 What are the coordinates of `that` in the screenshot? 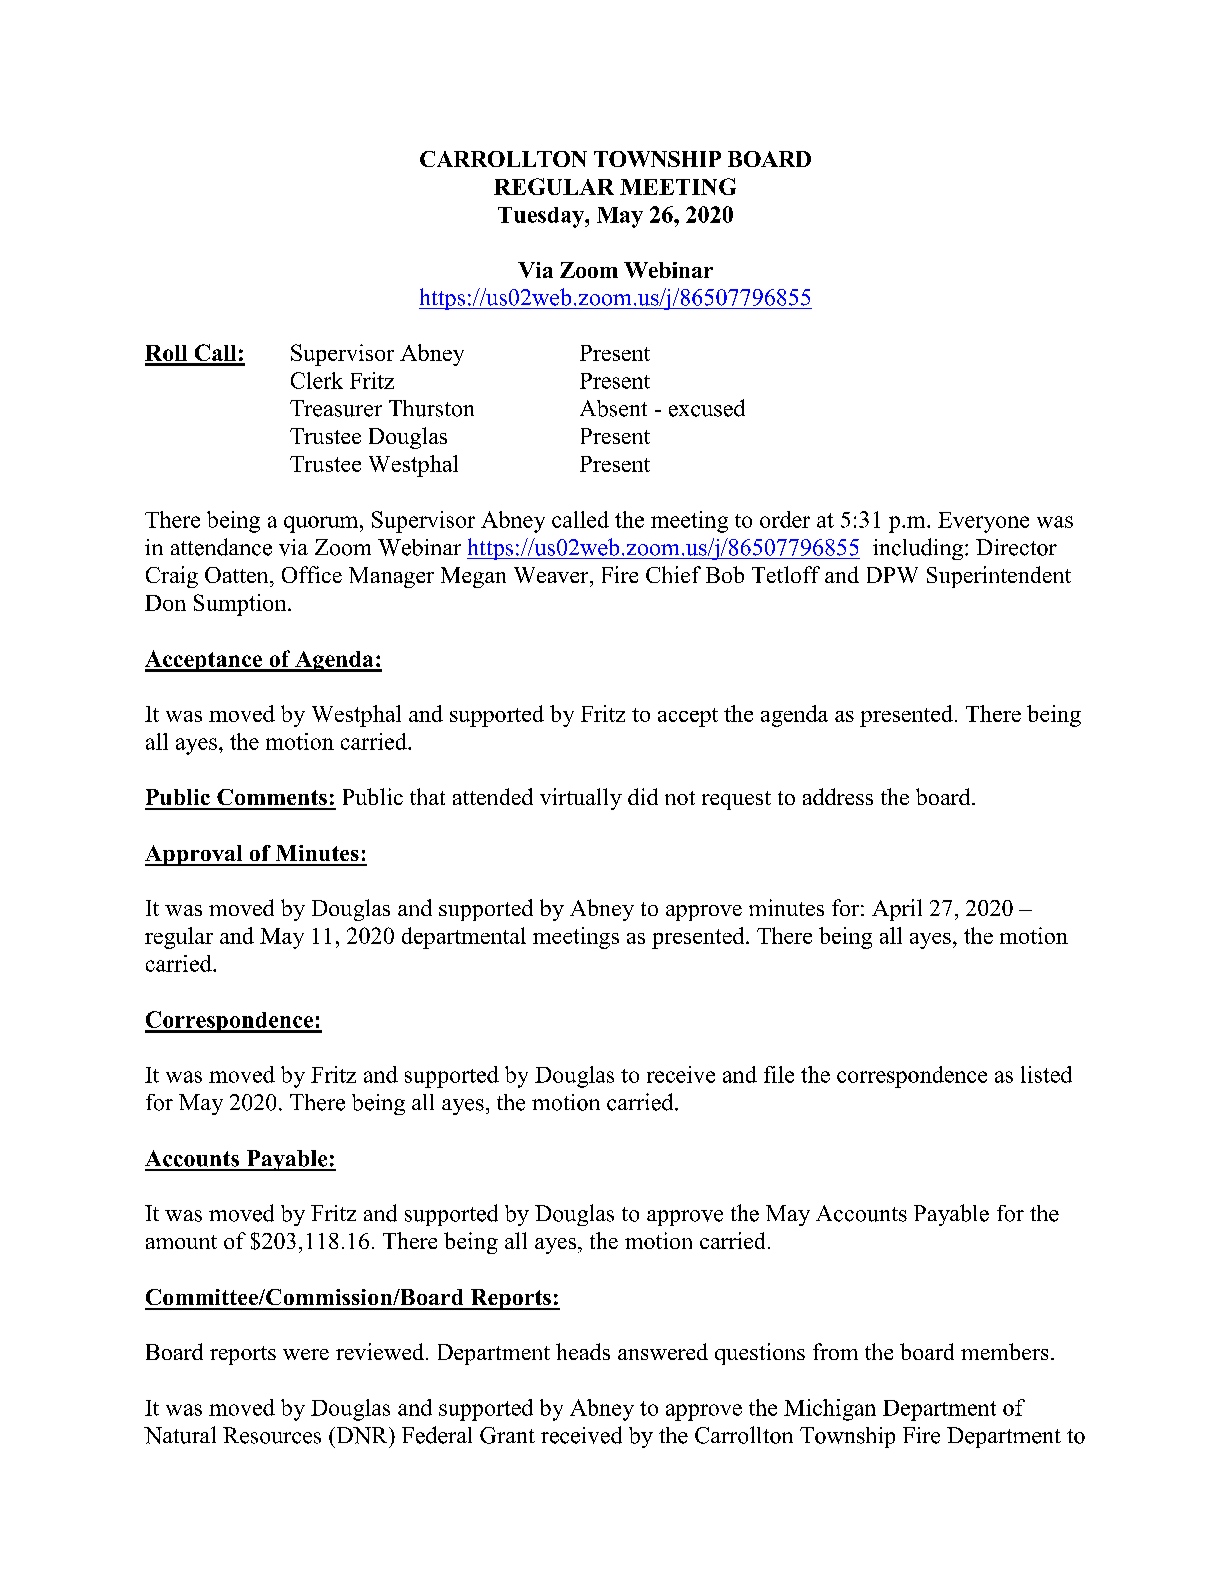 It's located at (427, 796).
